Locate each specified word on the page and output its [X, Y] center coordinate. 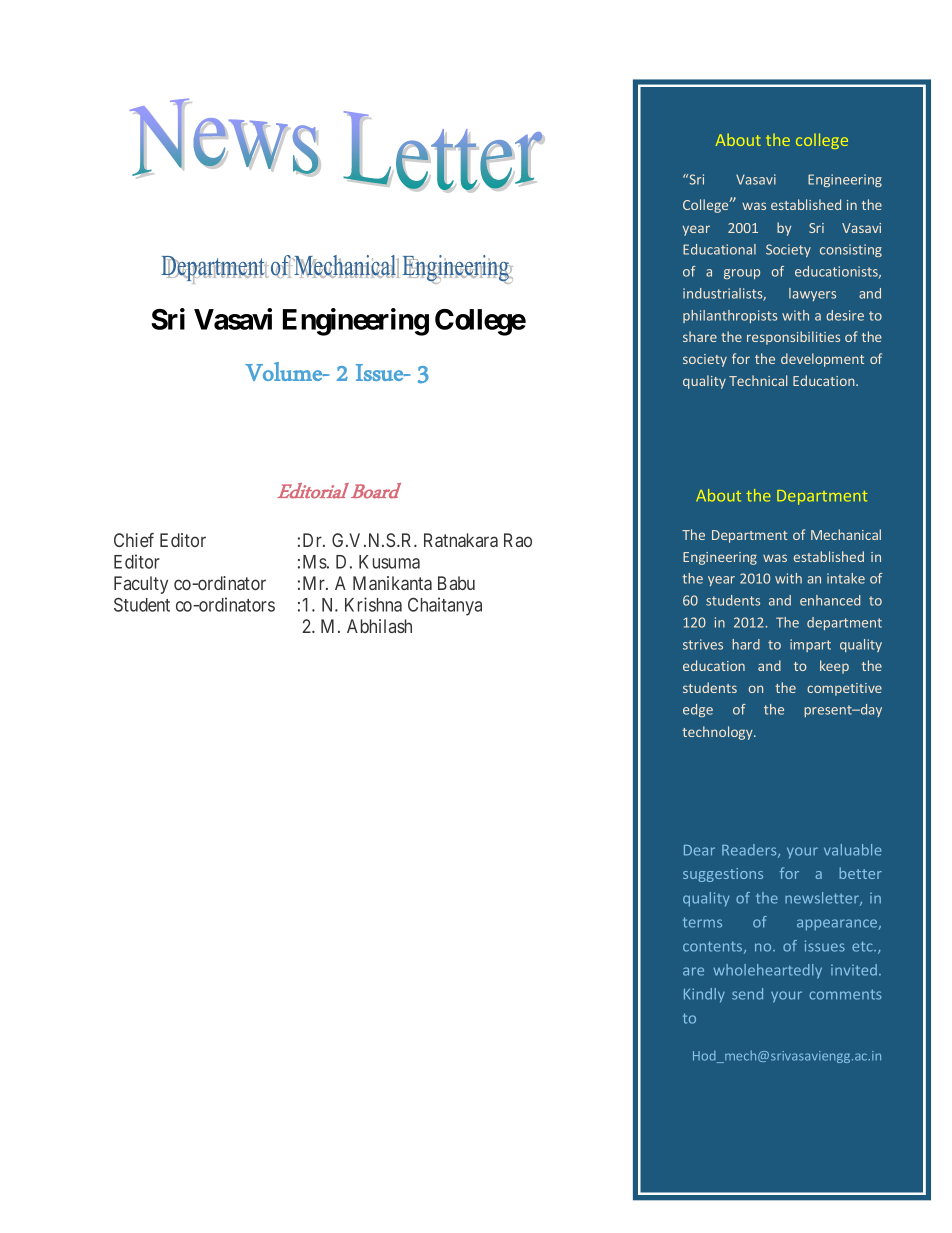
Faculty [141, 585]
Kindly [704, 995]
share [700, 336]
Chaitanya [445, 606]
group [742, 274]
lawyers [812, 294]
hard [746, 644]
